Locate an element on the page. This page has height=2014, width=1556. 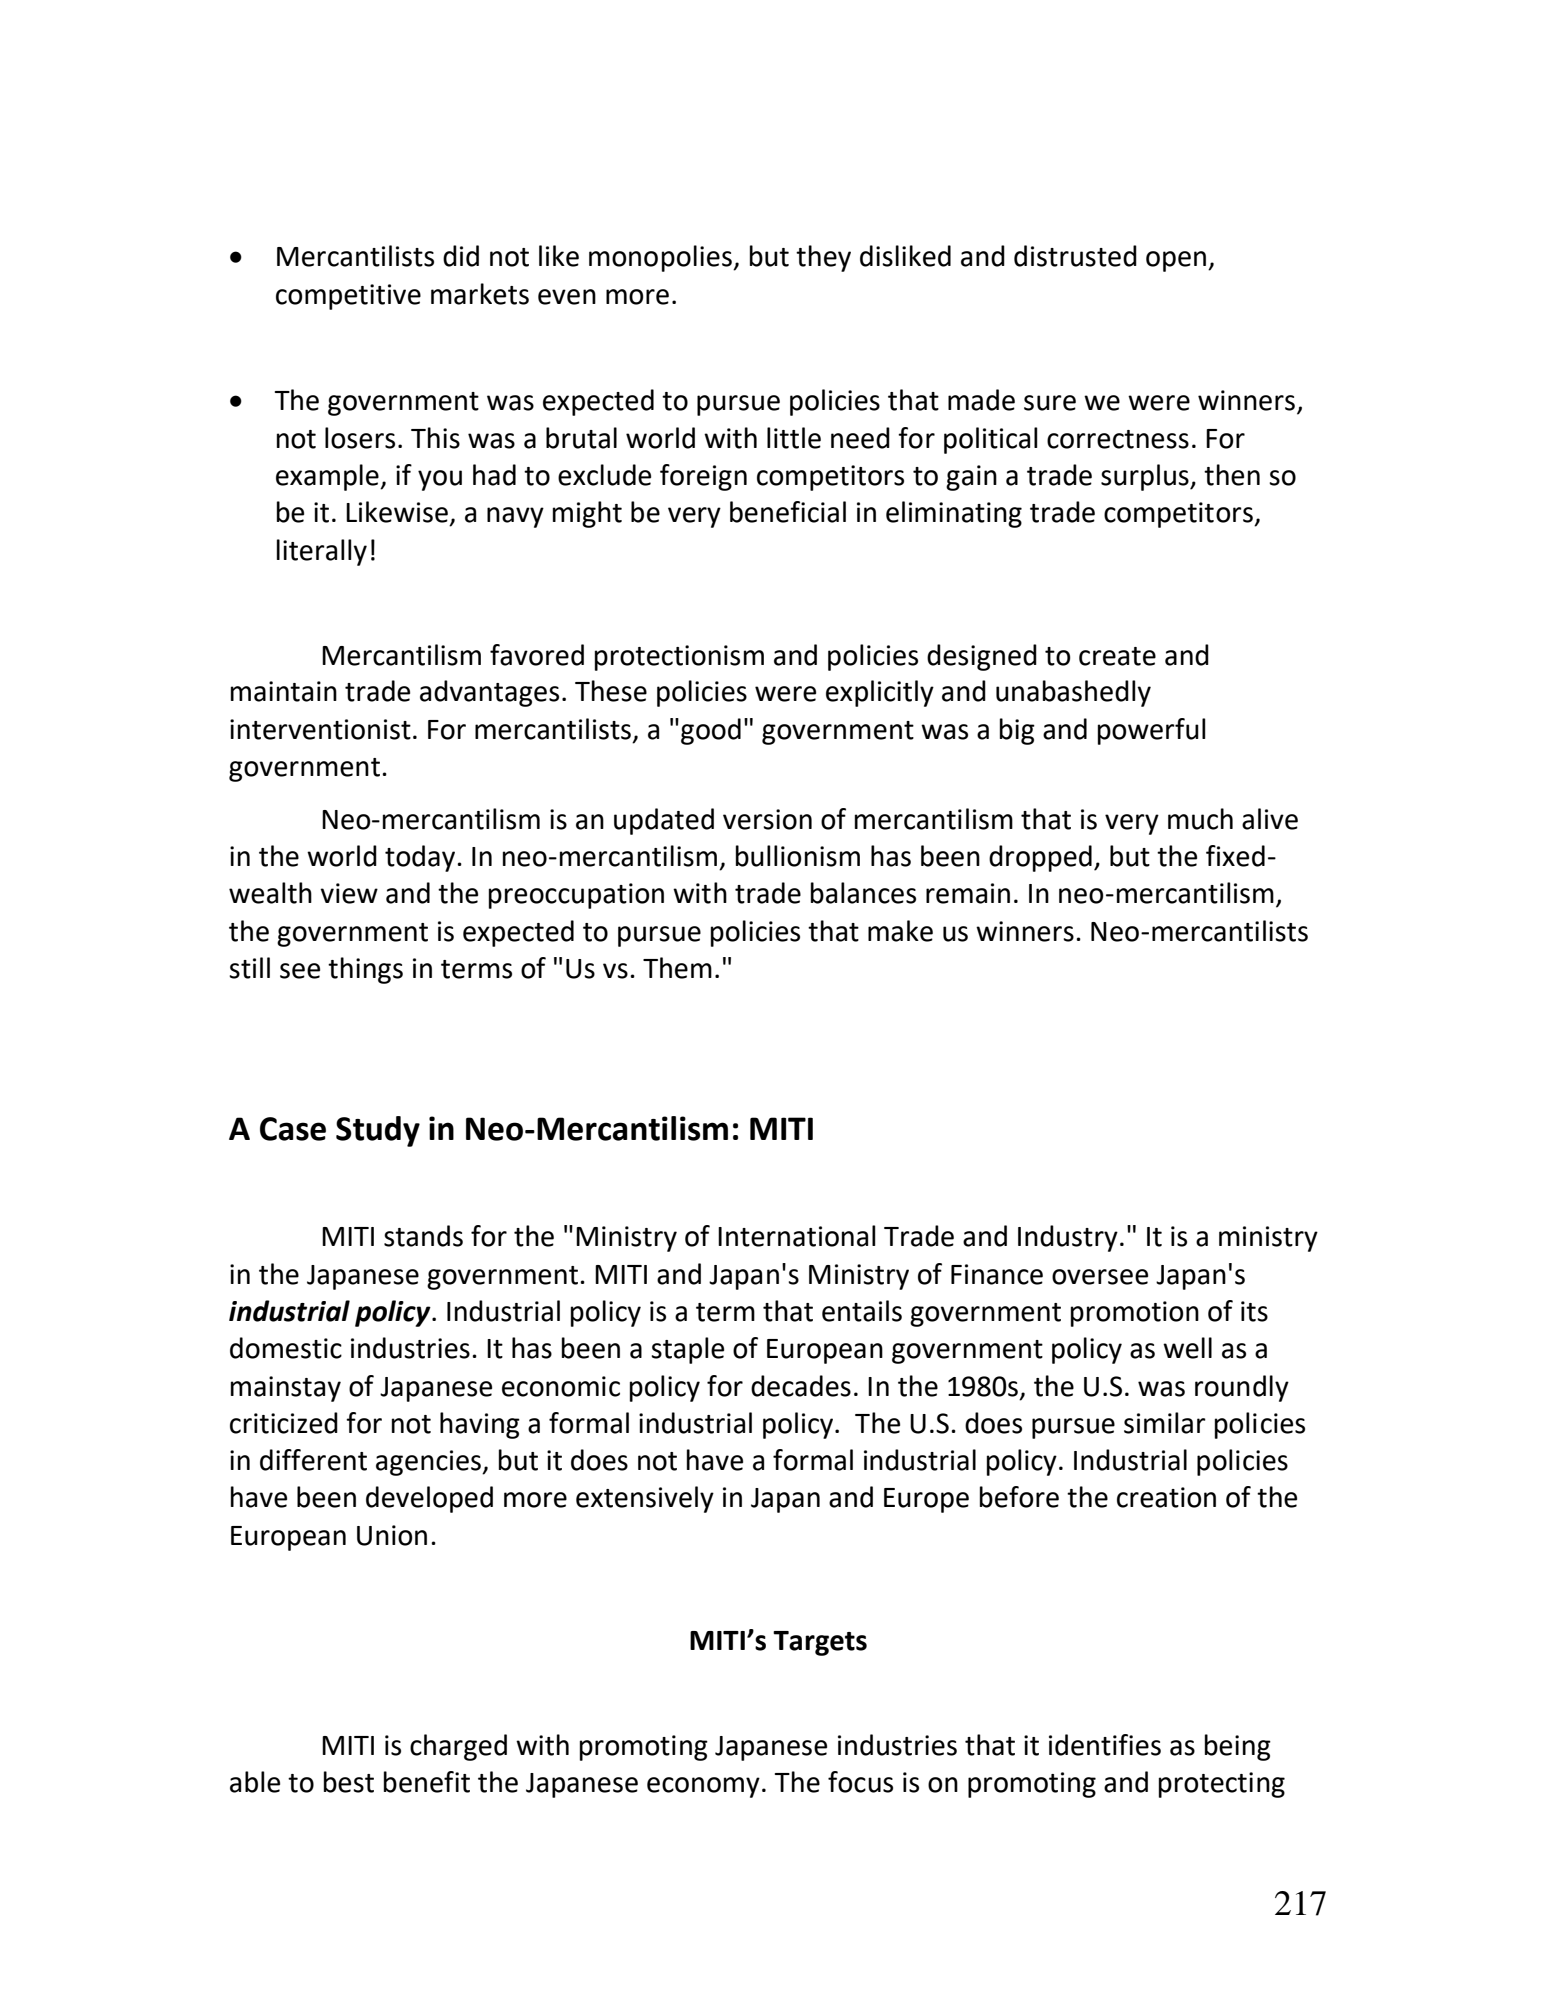
create is located at coordinates (1117, 656).
